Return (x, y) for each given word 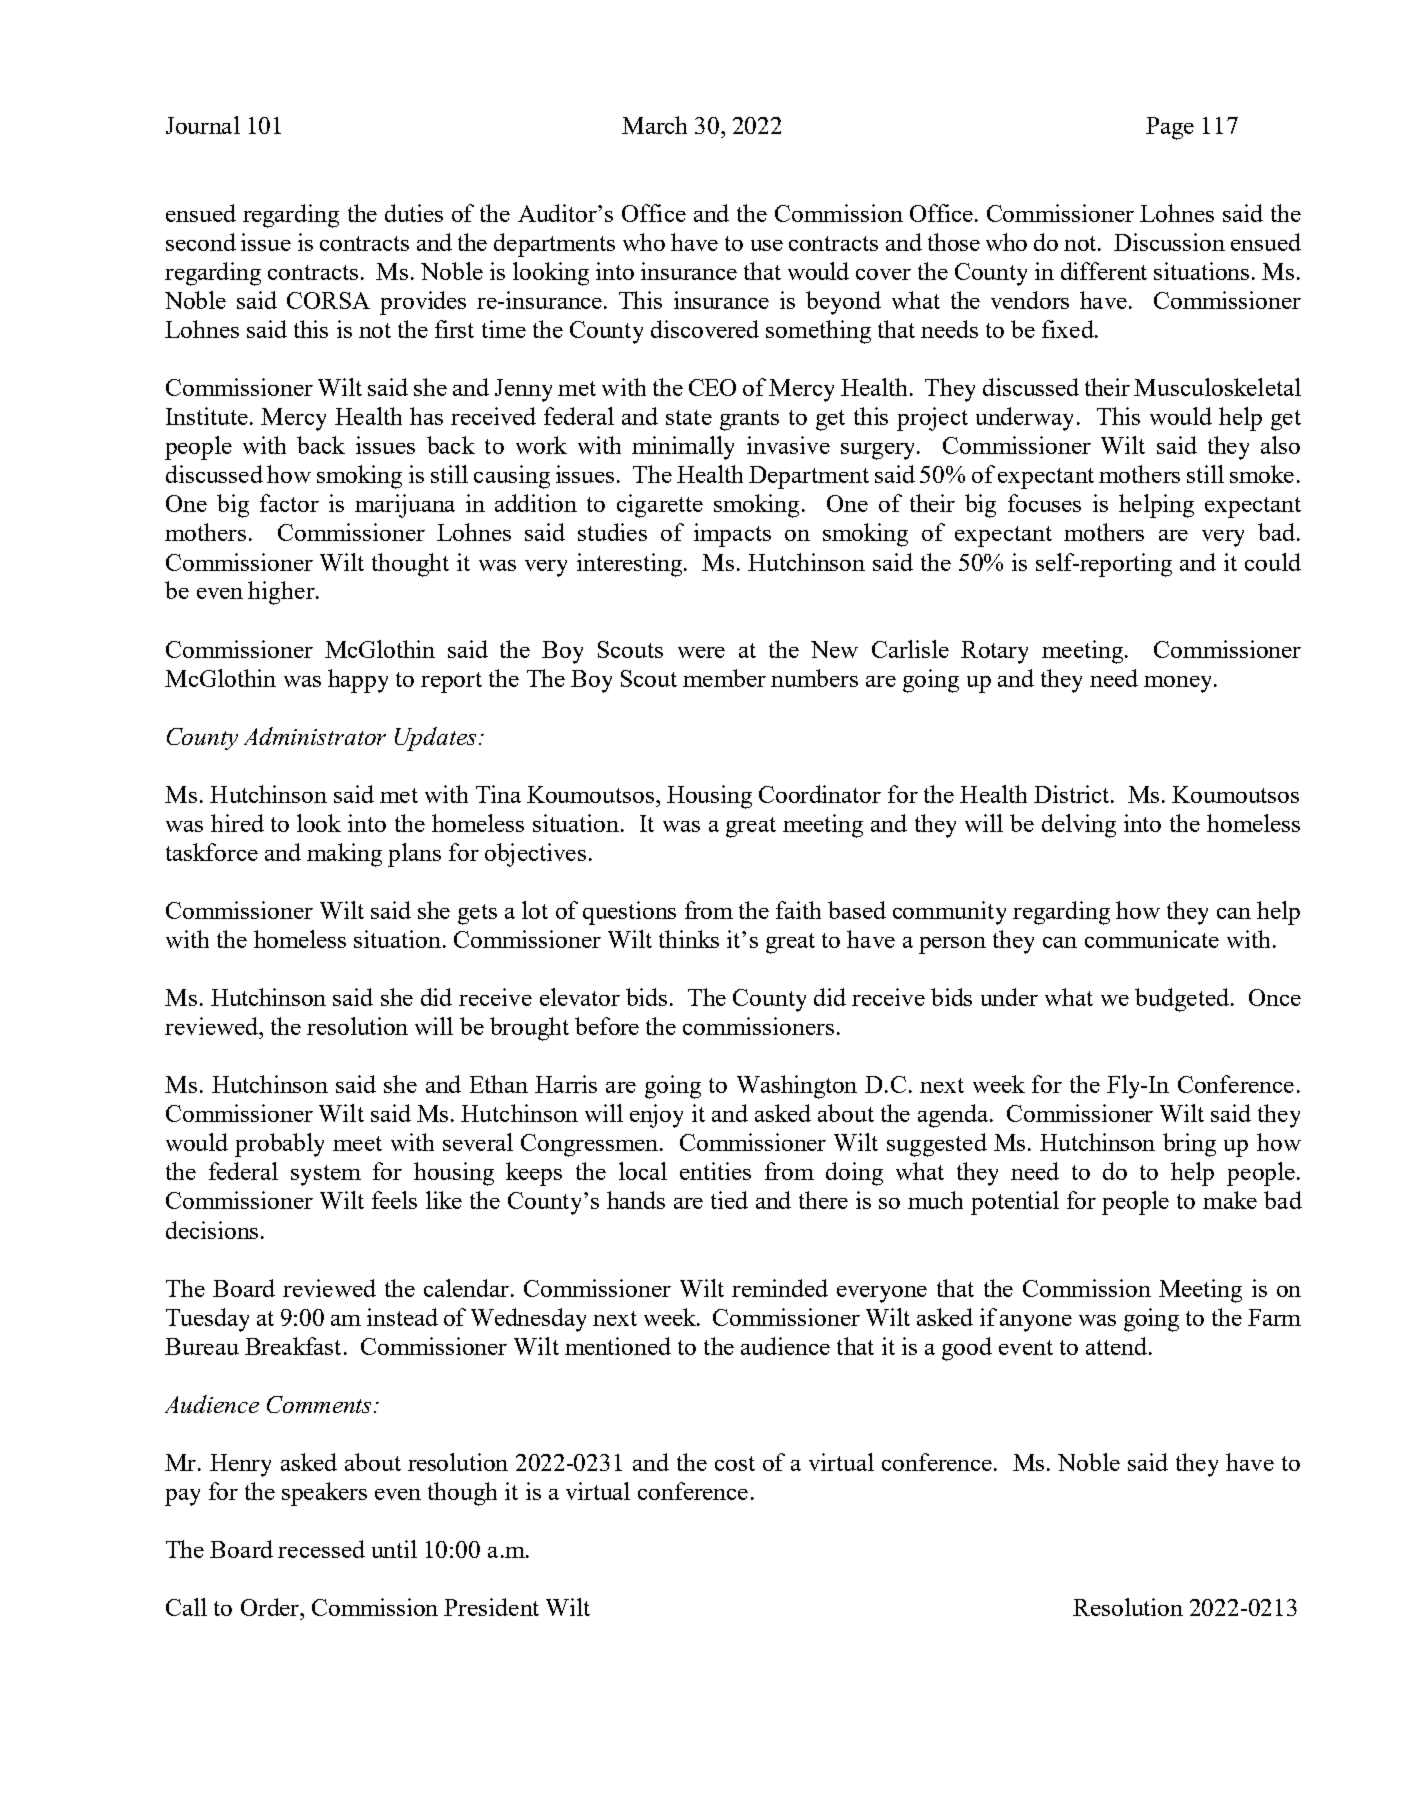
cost (735, 1463)
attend (1116, 1346)
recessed (321, 1549)
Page (1170, 128)
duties (414, 213)
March (654, 125)
